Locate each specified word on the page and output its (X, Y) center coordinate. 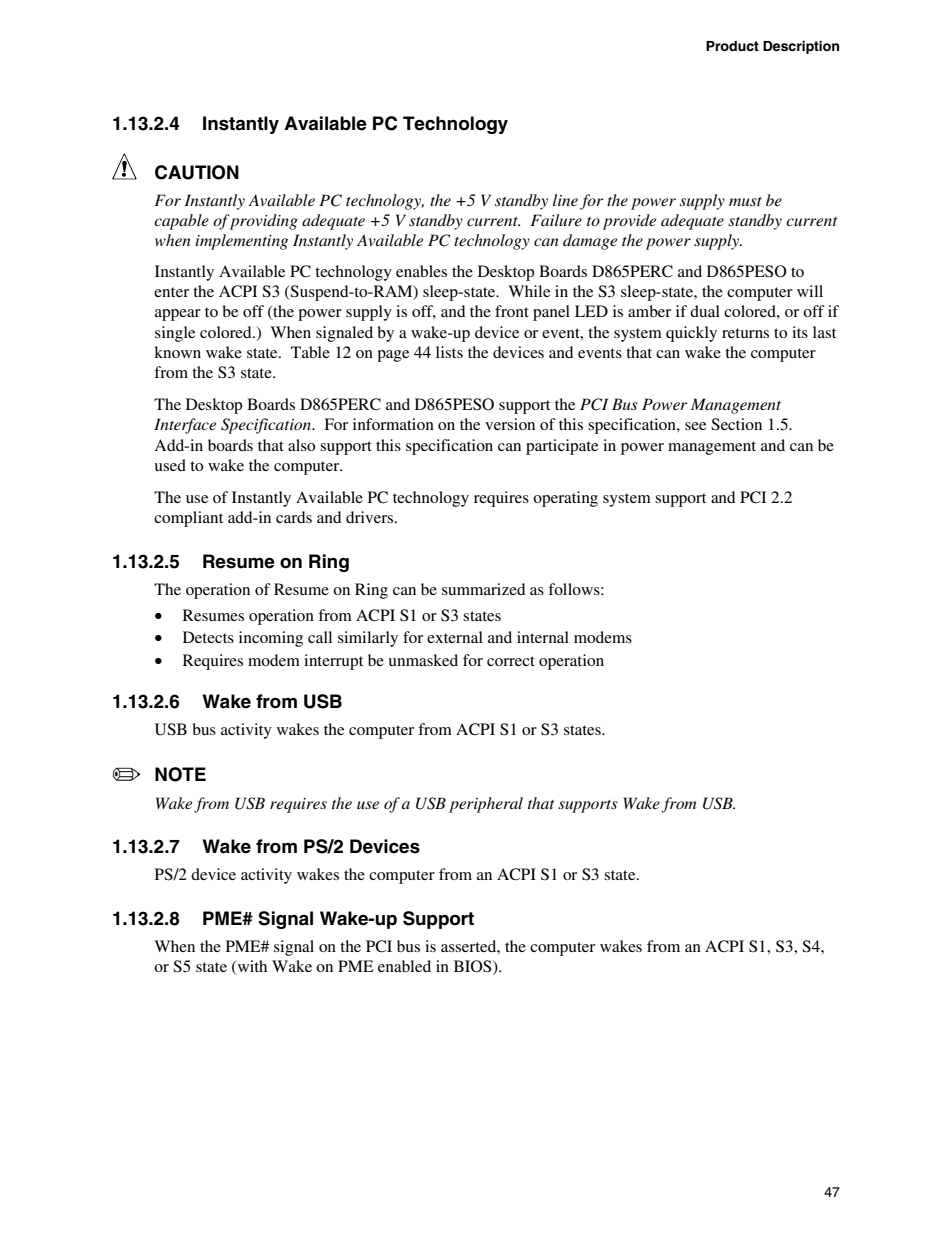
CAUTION (197, 172)
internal (543, 637)
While (529, 291)
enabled (404, 966)
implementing (241, 242)
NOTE (180, 774)
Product (732, 46)
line (565, 200)
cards (294, 517)
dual (705, 311)
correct (511, 661)
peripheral (486, 805)
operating (565, 499)
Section (736, 424)
